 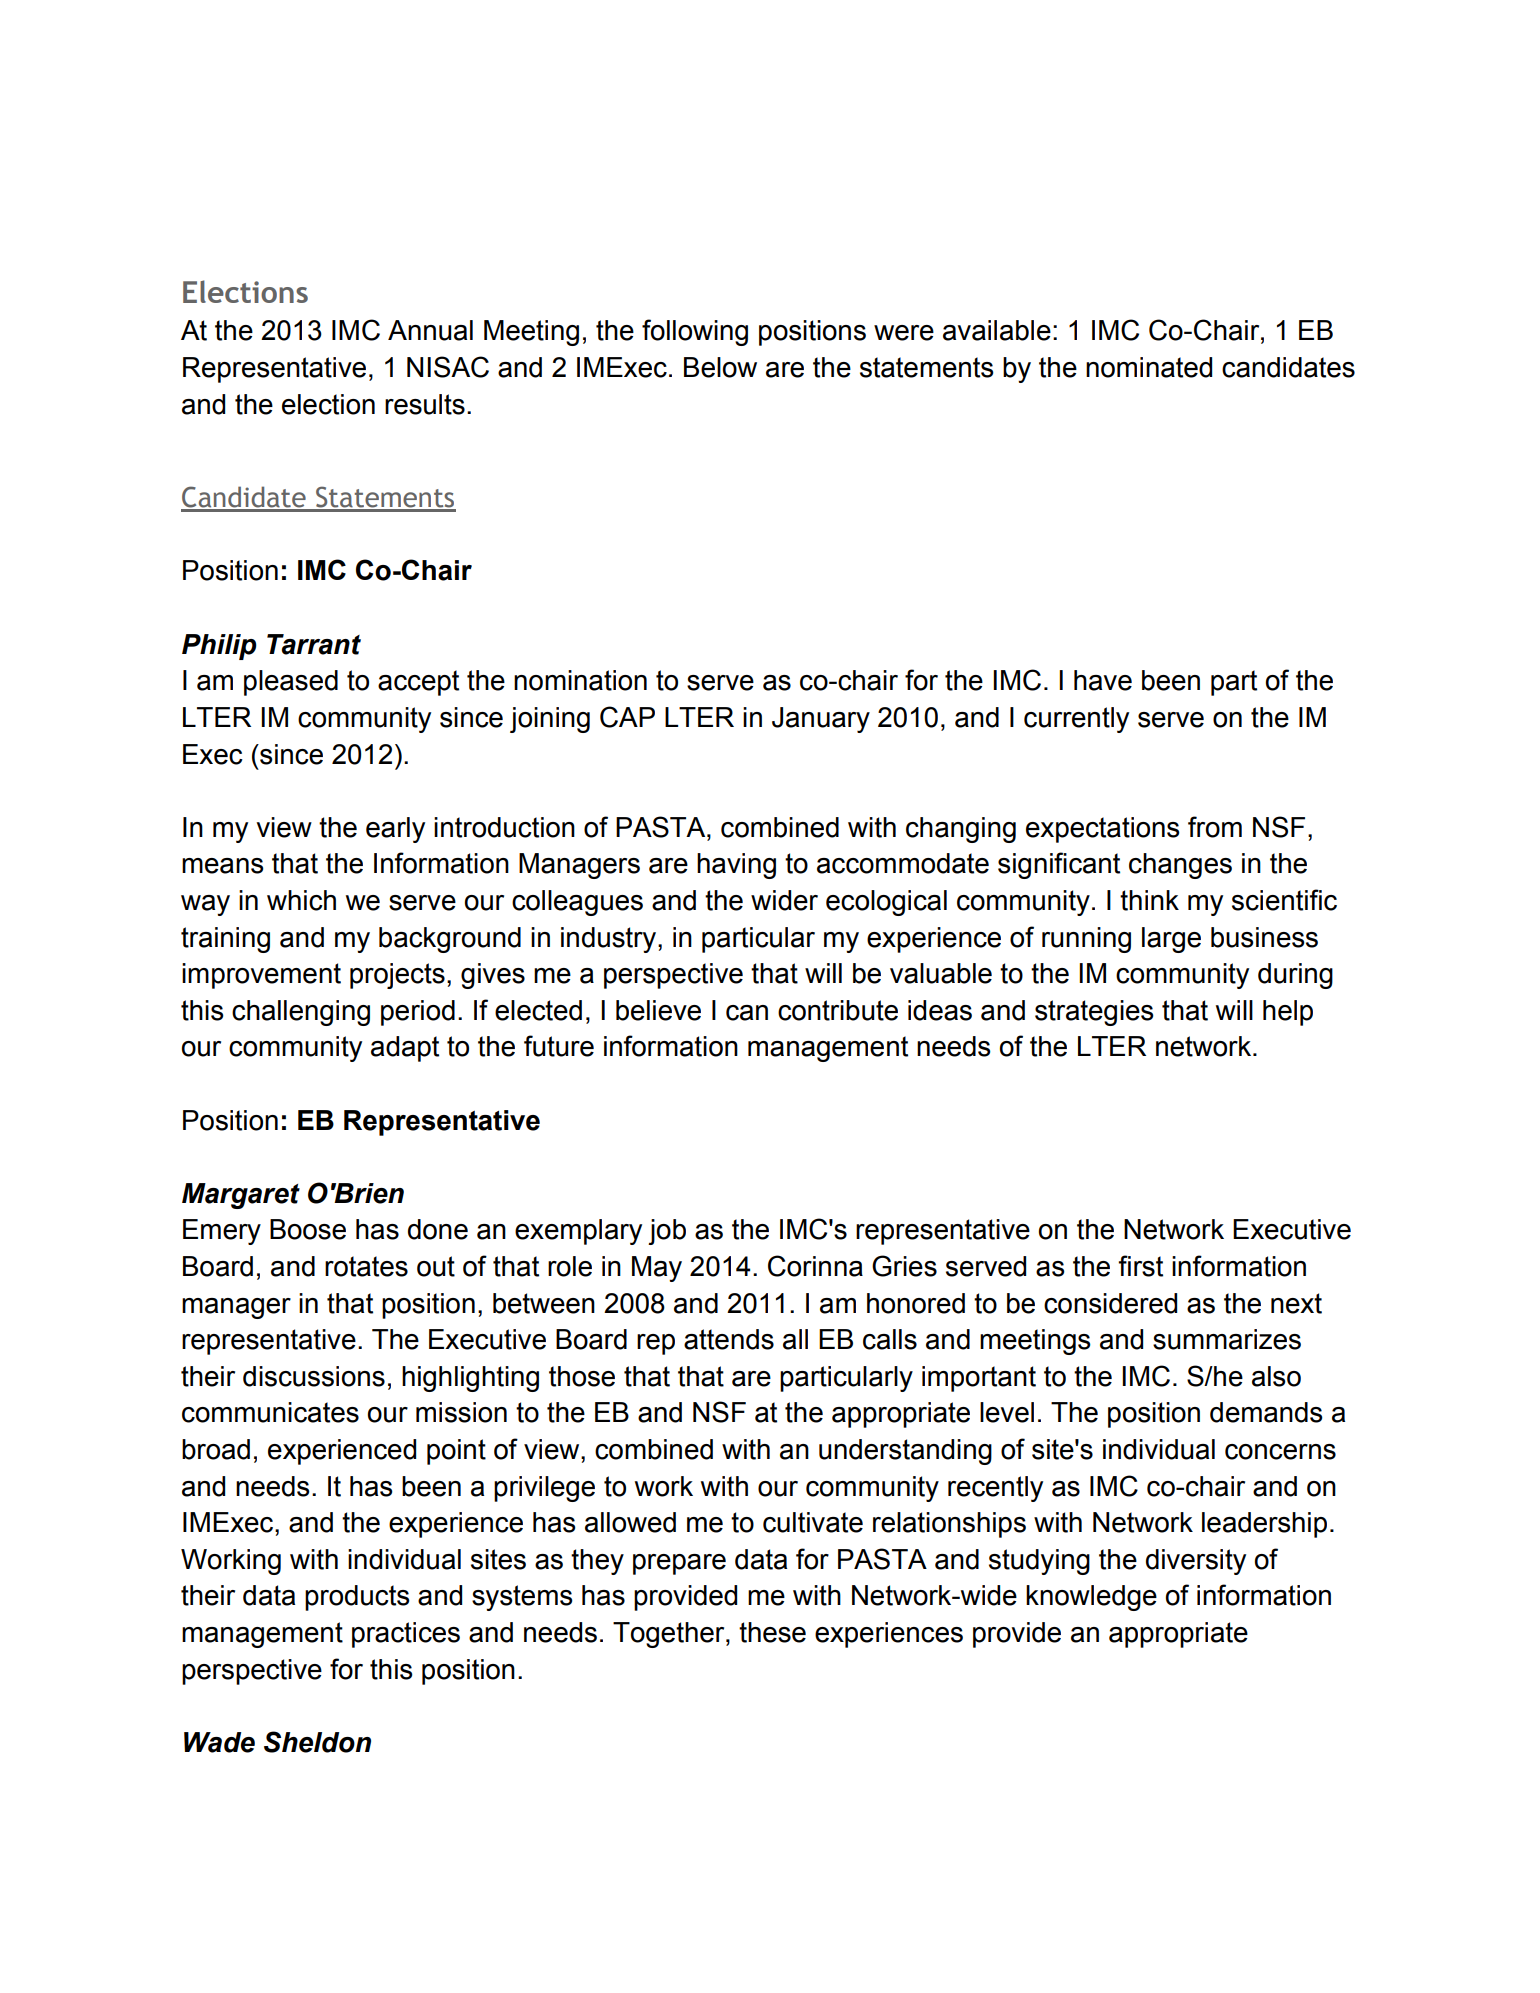 I want to click on results, so click(x=425, y=404).
